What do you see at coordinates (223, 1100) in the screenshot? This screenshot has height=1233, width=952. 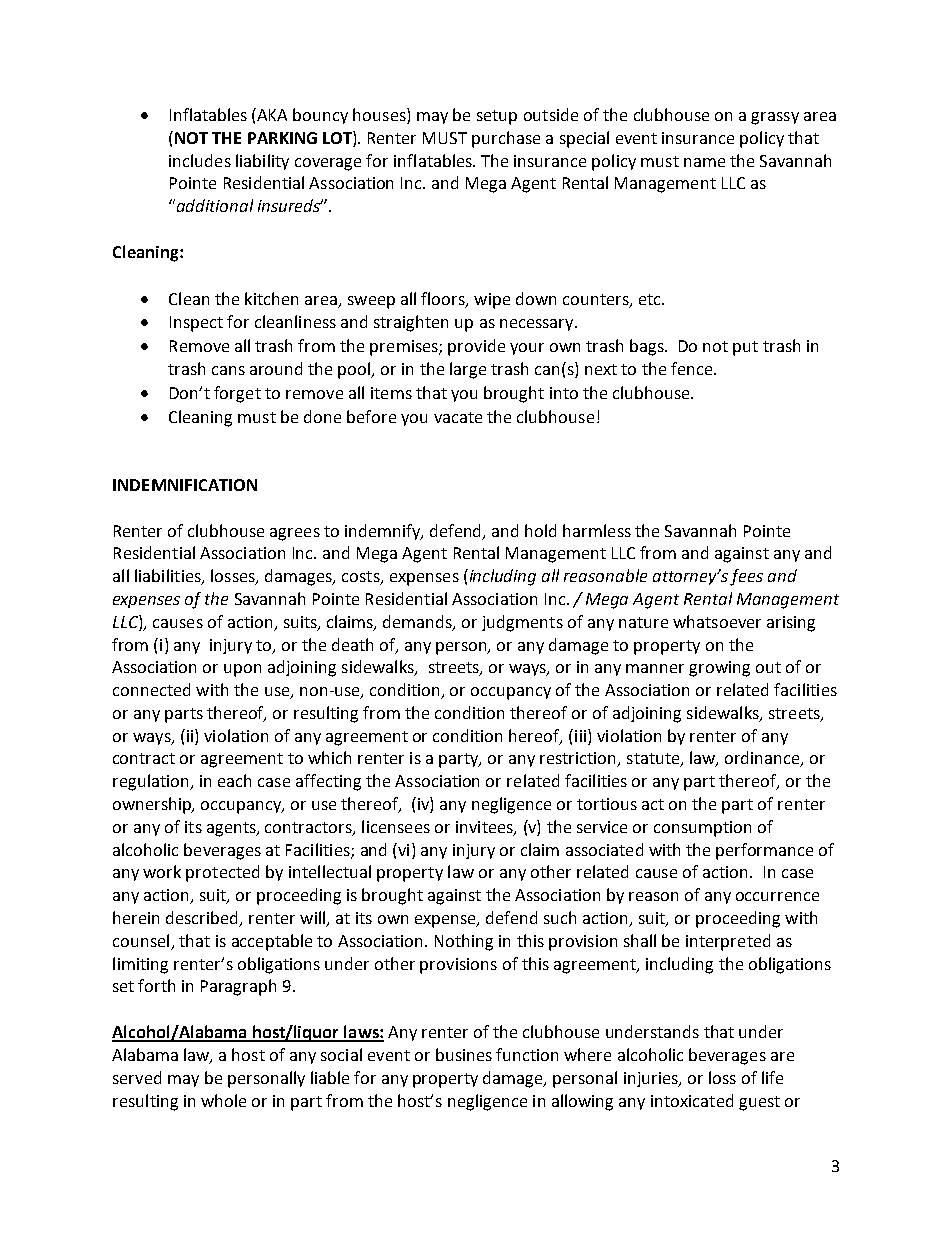 I see `whole` at bounding box center [223, 1100].
